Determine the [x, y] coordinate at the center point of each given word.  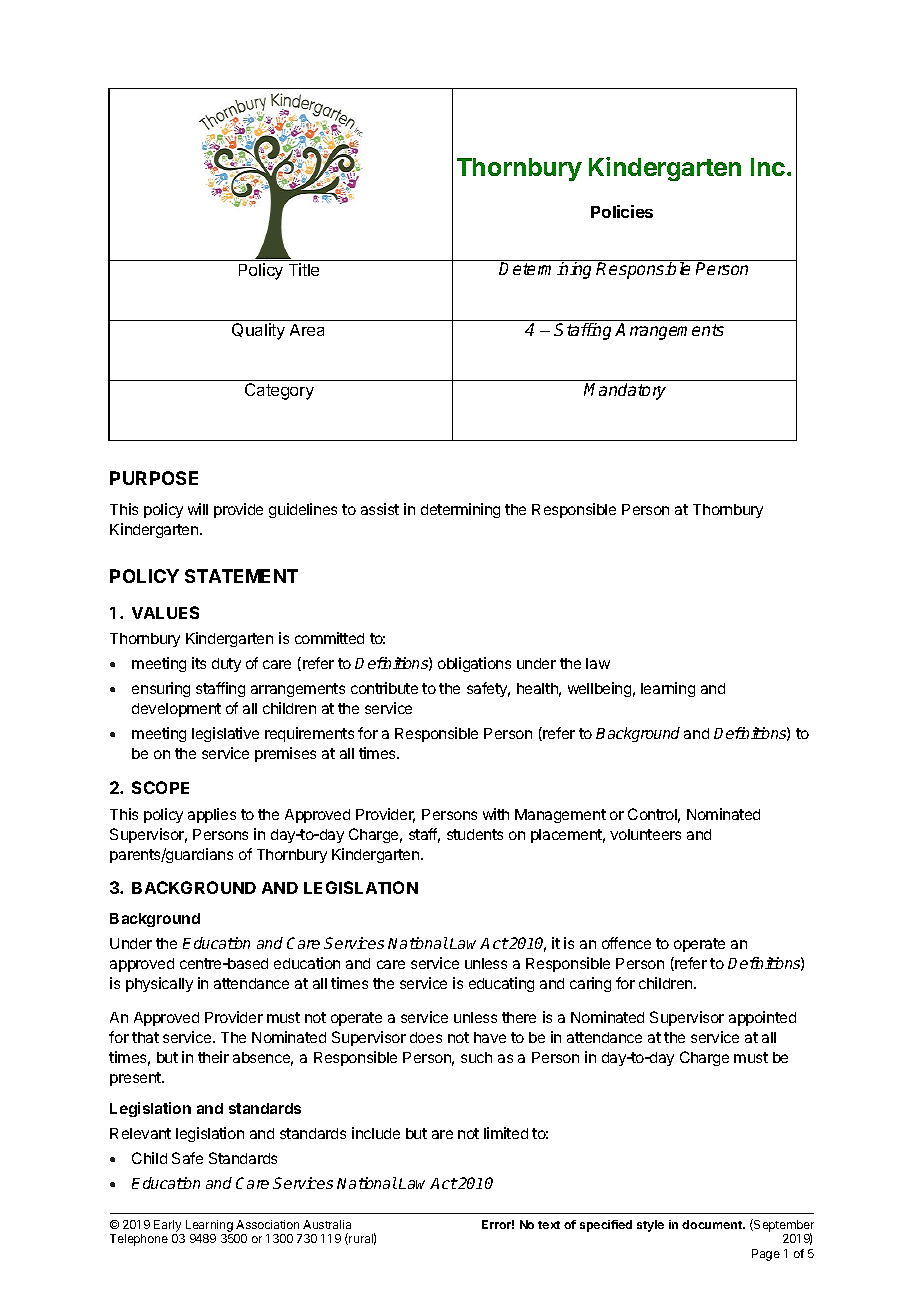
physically [159, 984]
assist [380, 509]
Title [304, 269]
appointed [762, 1018]
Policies [622, 211]
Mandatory [625, 391]
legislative [225, 734]
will [198, 509]
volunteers [645, 834]
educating [501, 984]
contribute [384, 688]
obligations [474, 664]
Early [169, 1227]
